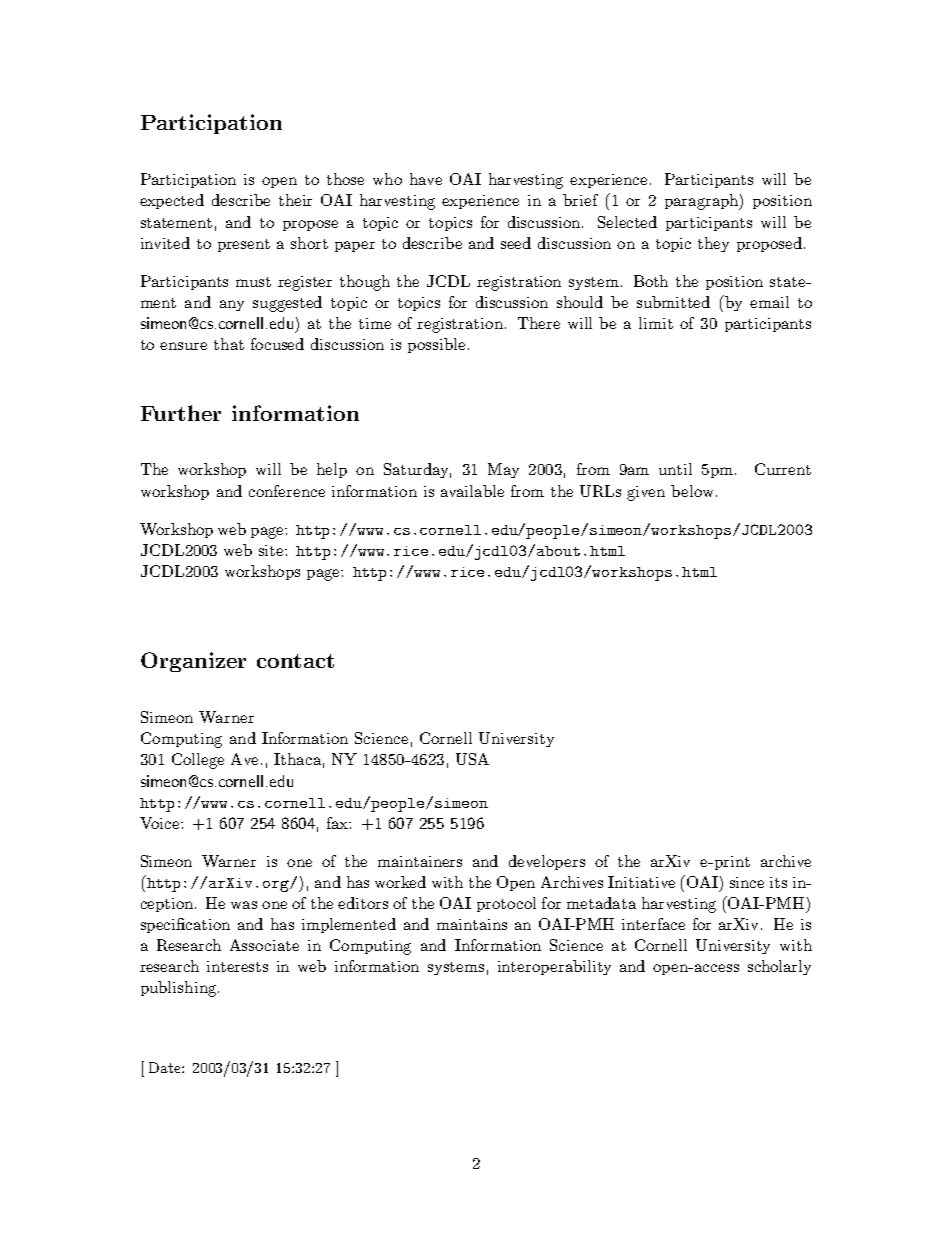 Image resolution: width=952 pixels, height=1233 pixels. I want to click on their, so click(295, 200).
